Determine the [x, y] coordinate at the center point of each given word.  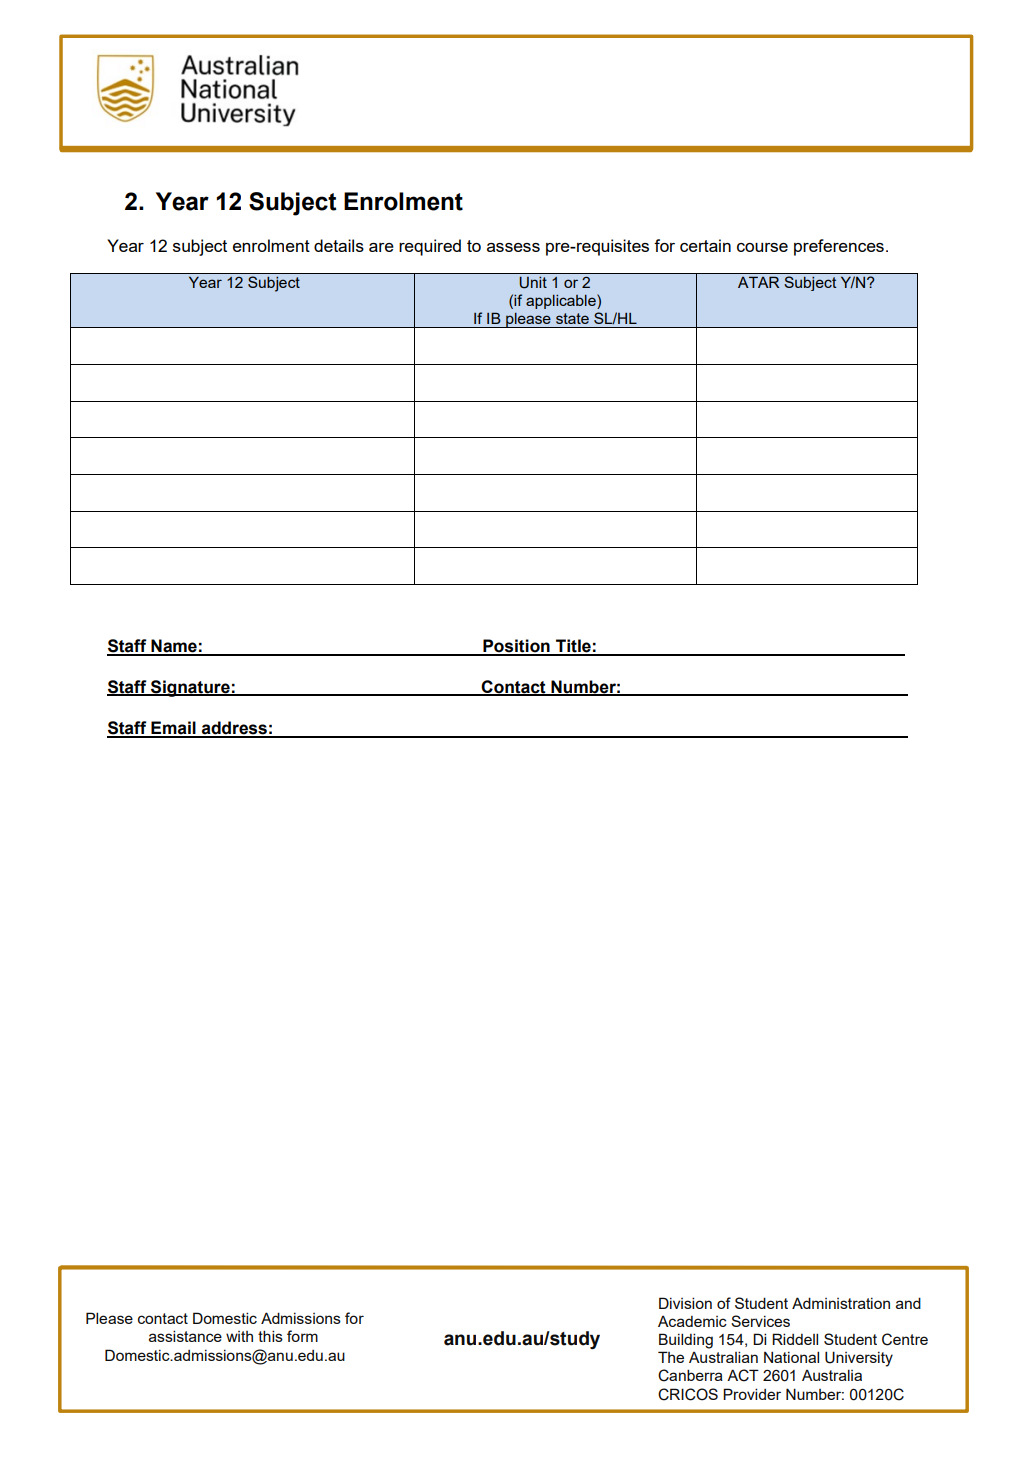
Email [173, 729]
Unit [533, 283]
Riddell [795, 1339]
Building [686, 1341]
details [339, 245]
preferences [839, 247]
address [234, 729]
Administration [841, 1303]
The [671, 1357]
